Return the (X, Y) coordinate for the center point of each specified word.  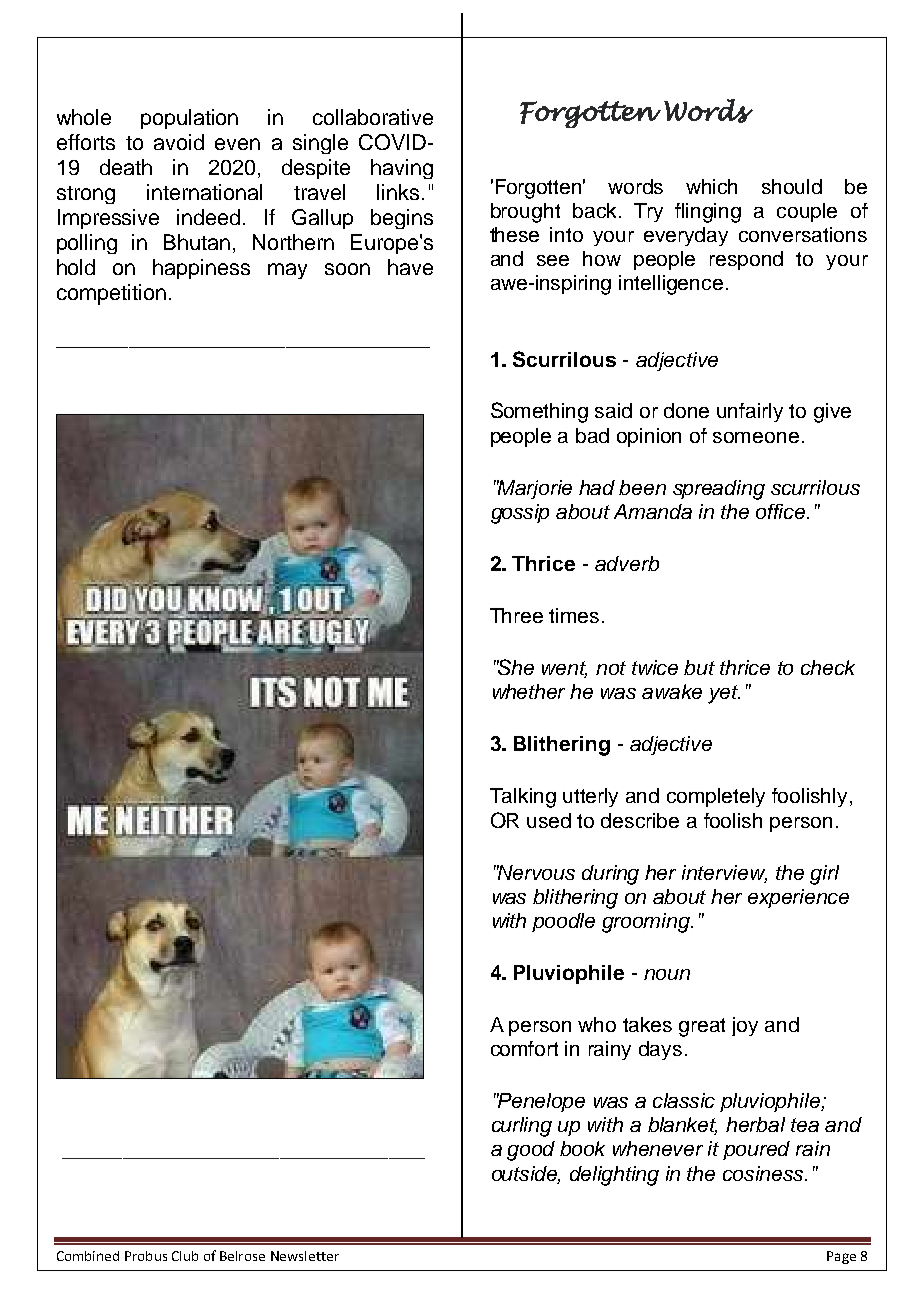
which (711, 186)
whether (529, 691)
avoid (179, 142)
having (402, 169)
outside (526, 1174)
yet (724, 694)
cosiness (764, 1173)
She (515, 667)
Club (185, 1256)
